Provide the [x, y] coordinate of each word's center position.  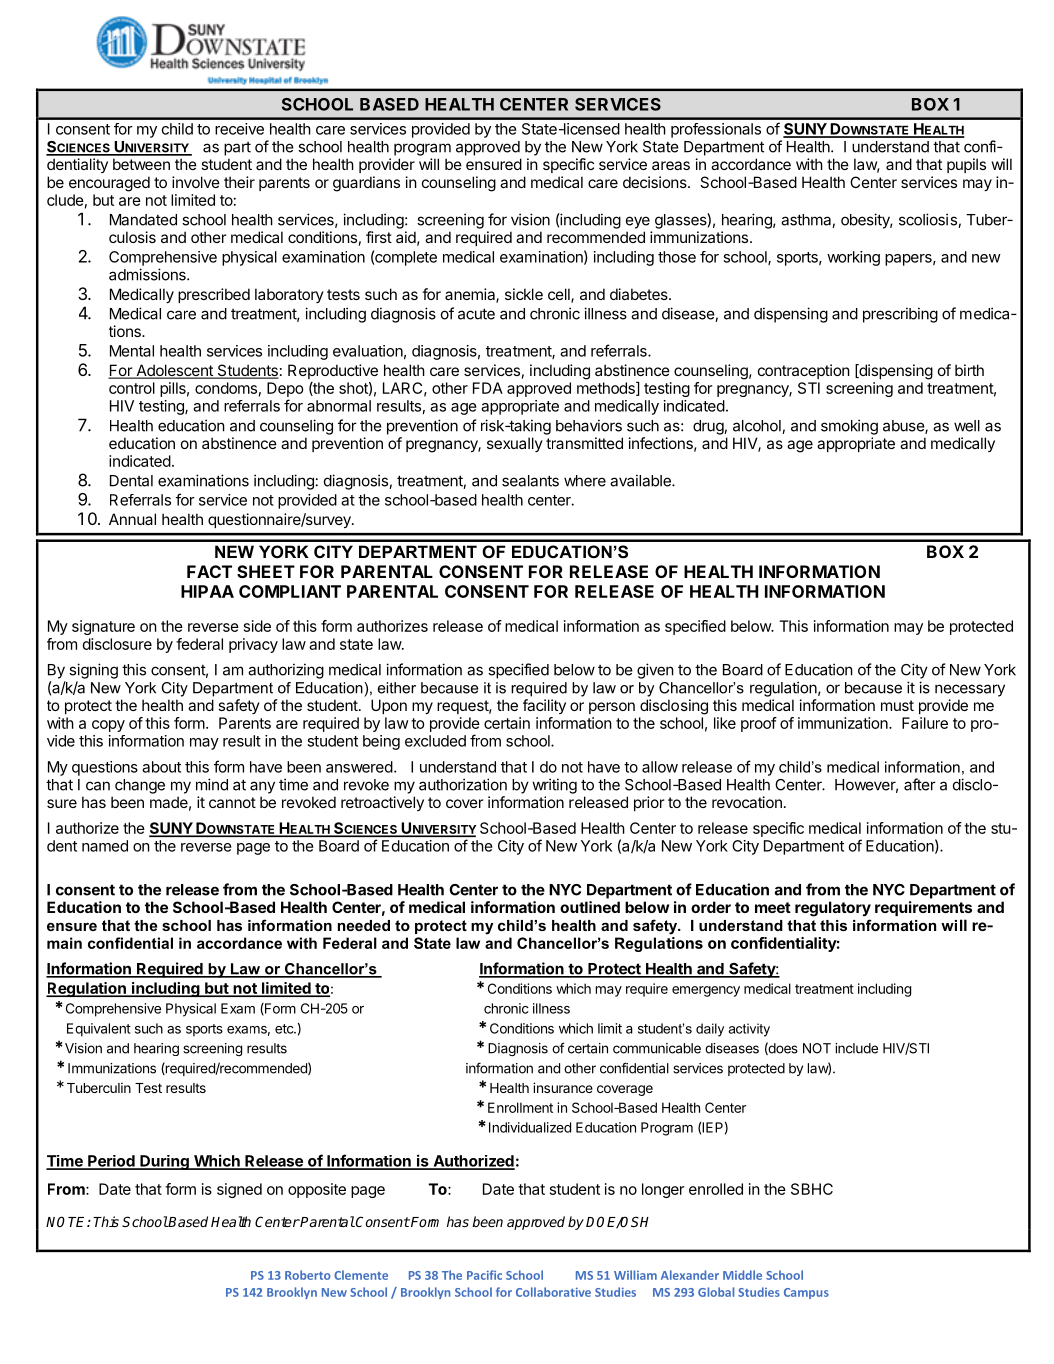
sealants [530, 481]
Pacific [484, 1275]
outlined [590, 907]
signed [239, 1190]
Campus [806, 1293]
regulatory [833, 909]
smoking [849, 427]
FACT [209, 571]
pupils [966, 165]
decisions [656, 182]
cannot [232, 802]
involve [196, 182]
